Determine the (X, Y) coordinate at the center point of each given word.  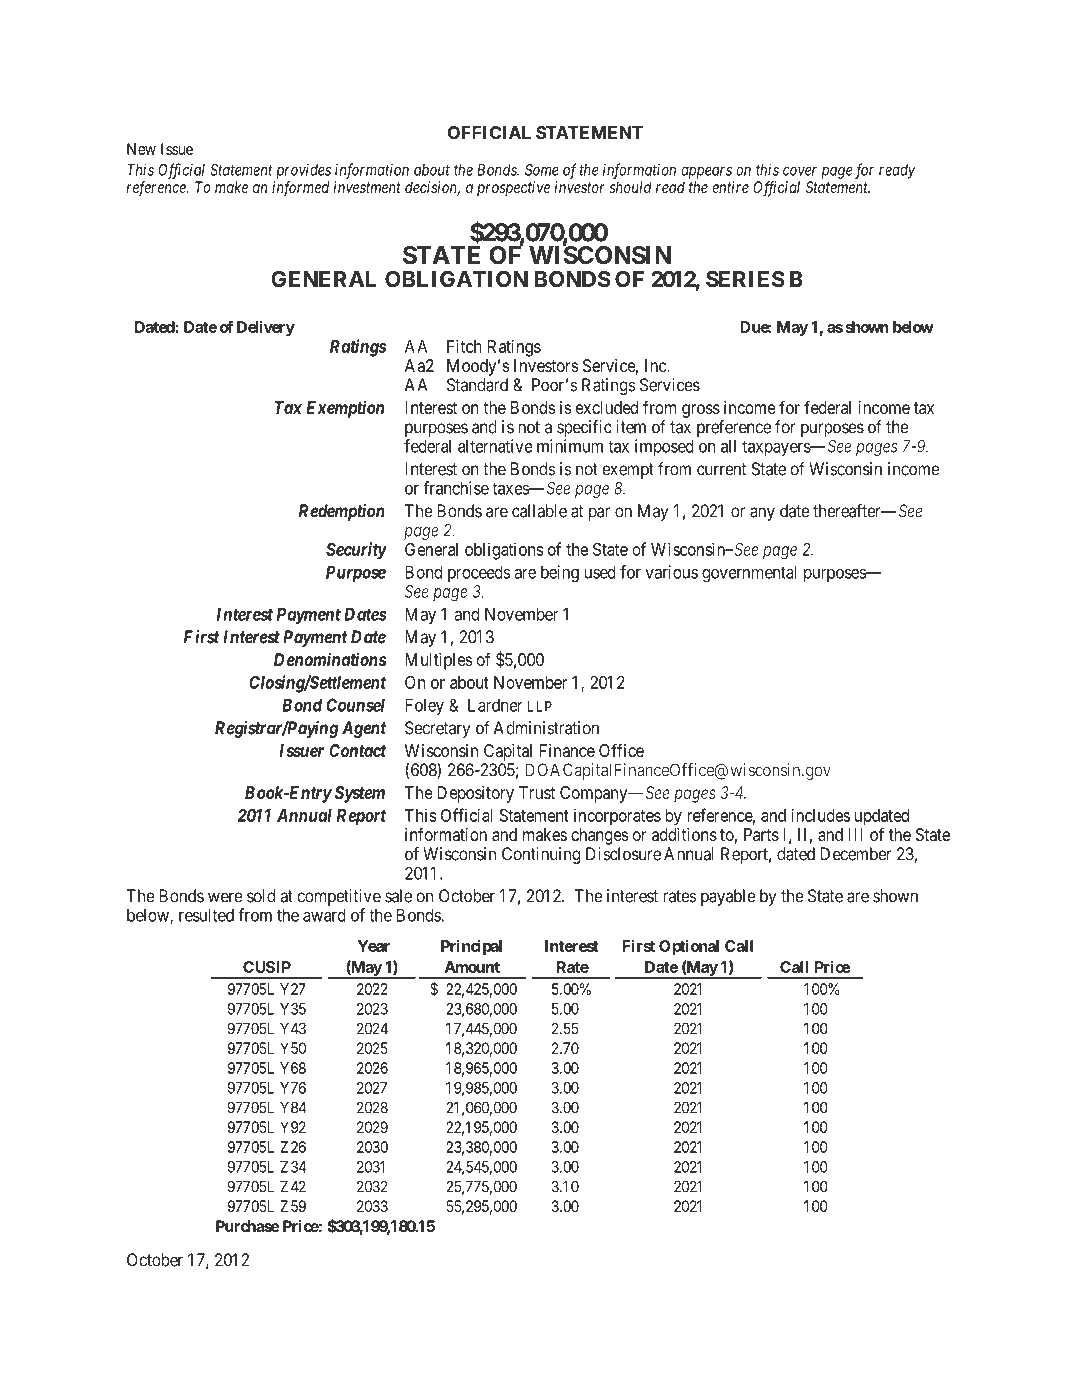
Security (356, 551)
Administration (546, 728)
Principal (471, 947)
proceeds (479, 573)
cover (800, 171)
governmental (749, 574)
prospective (513, 188)
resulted (206, 915)
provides (303, 171)
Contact (357, 750)
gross (701, 411)
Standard (477, 385)
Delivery (266, 328)
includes (820, 815)
